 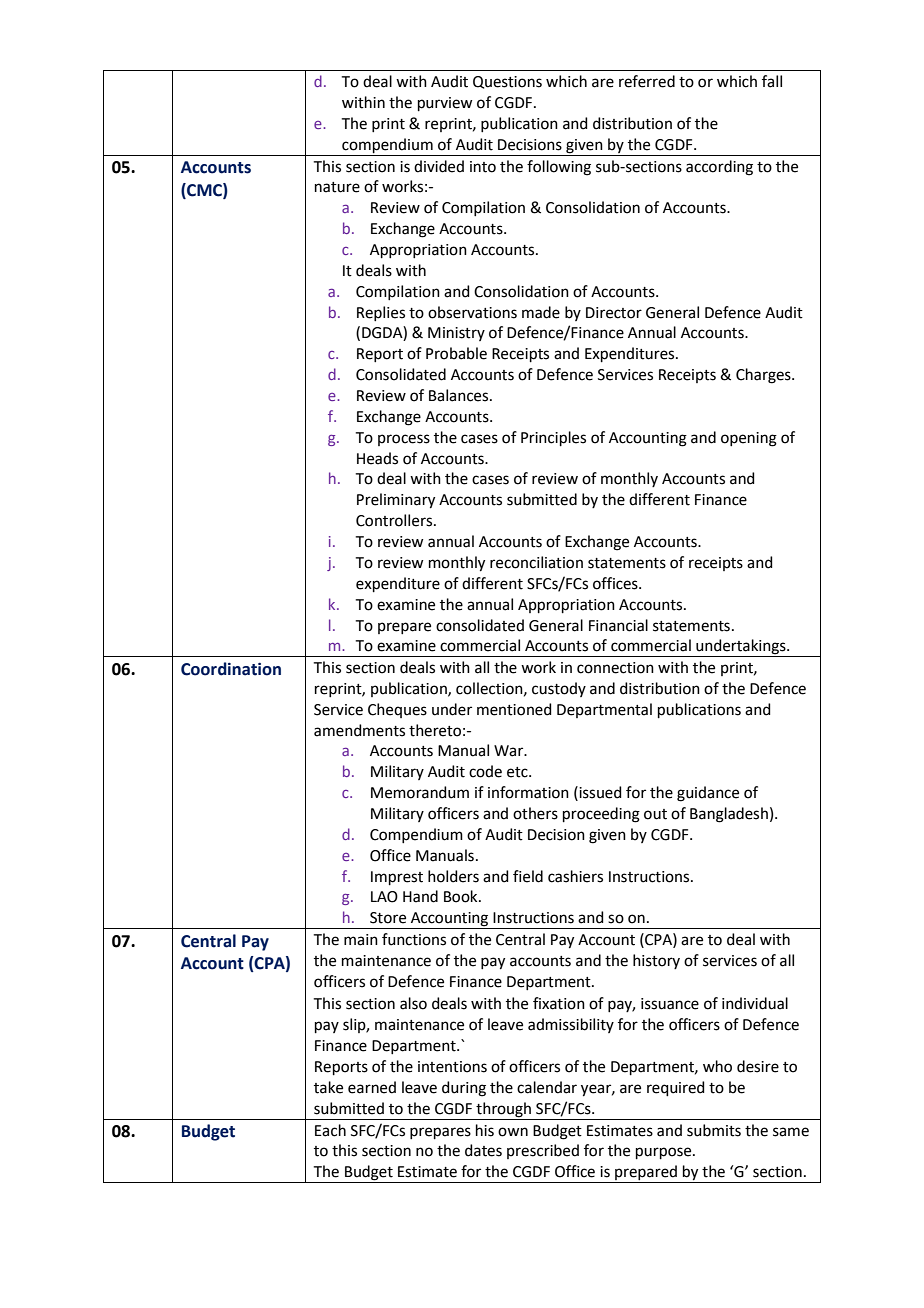 What do you see at coordinates (337, 187) in the screenshot?
I see `nature` at bounding box center [337, 187].
